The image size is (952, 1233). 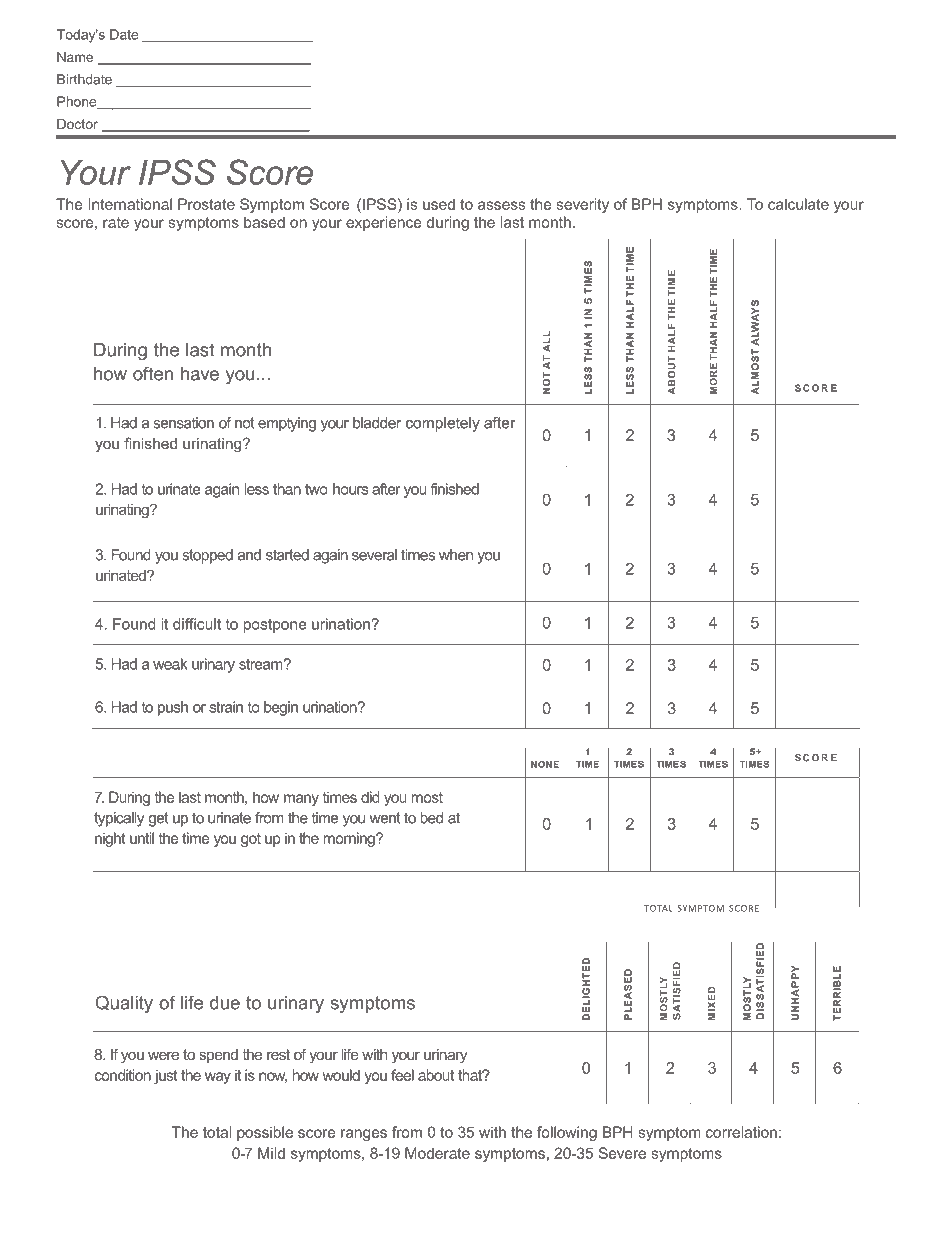 I want to click on completely, so click(x=443, y=424).
